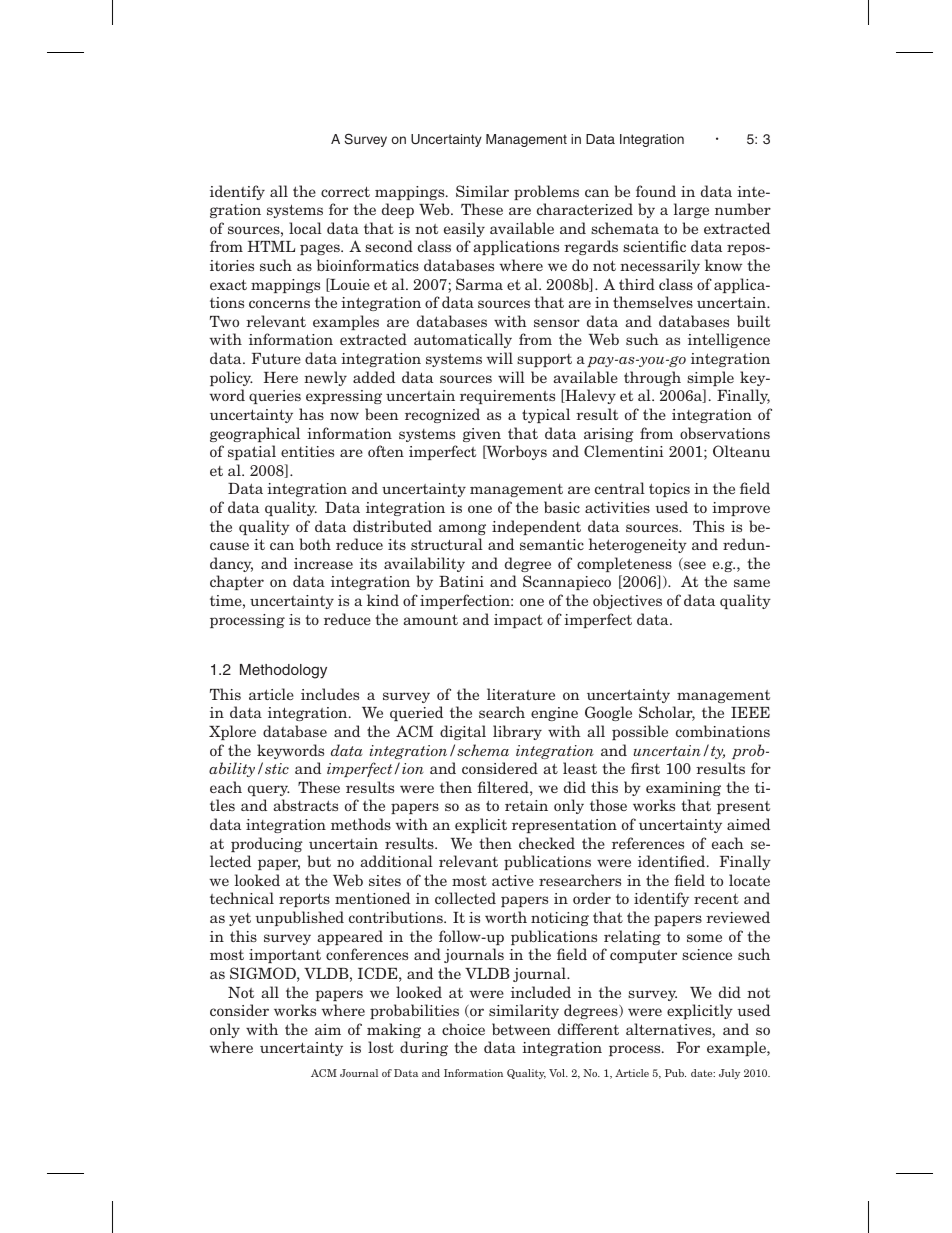 The width and height of the document is (952, 1233). What do you see at coordinates (710, 378) in the document?
I see `simple` at bounding box center [710, 378].
